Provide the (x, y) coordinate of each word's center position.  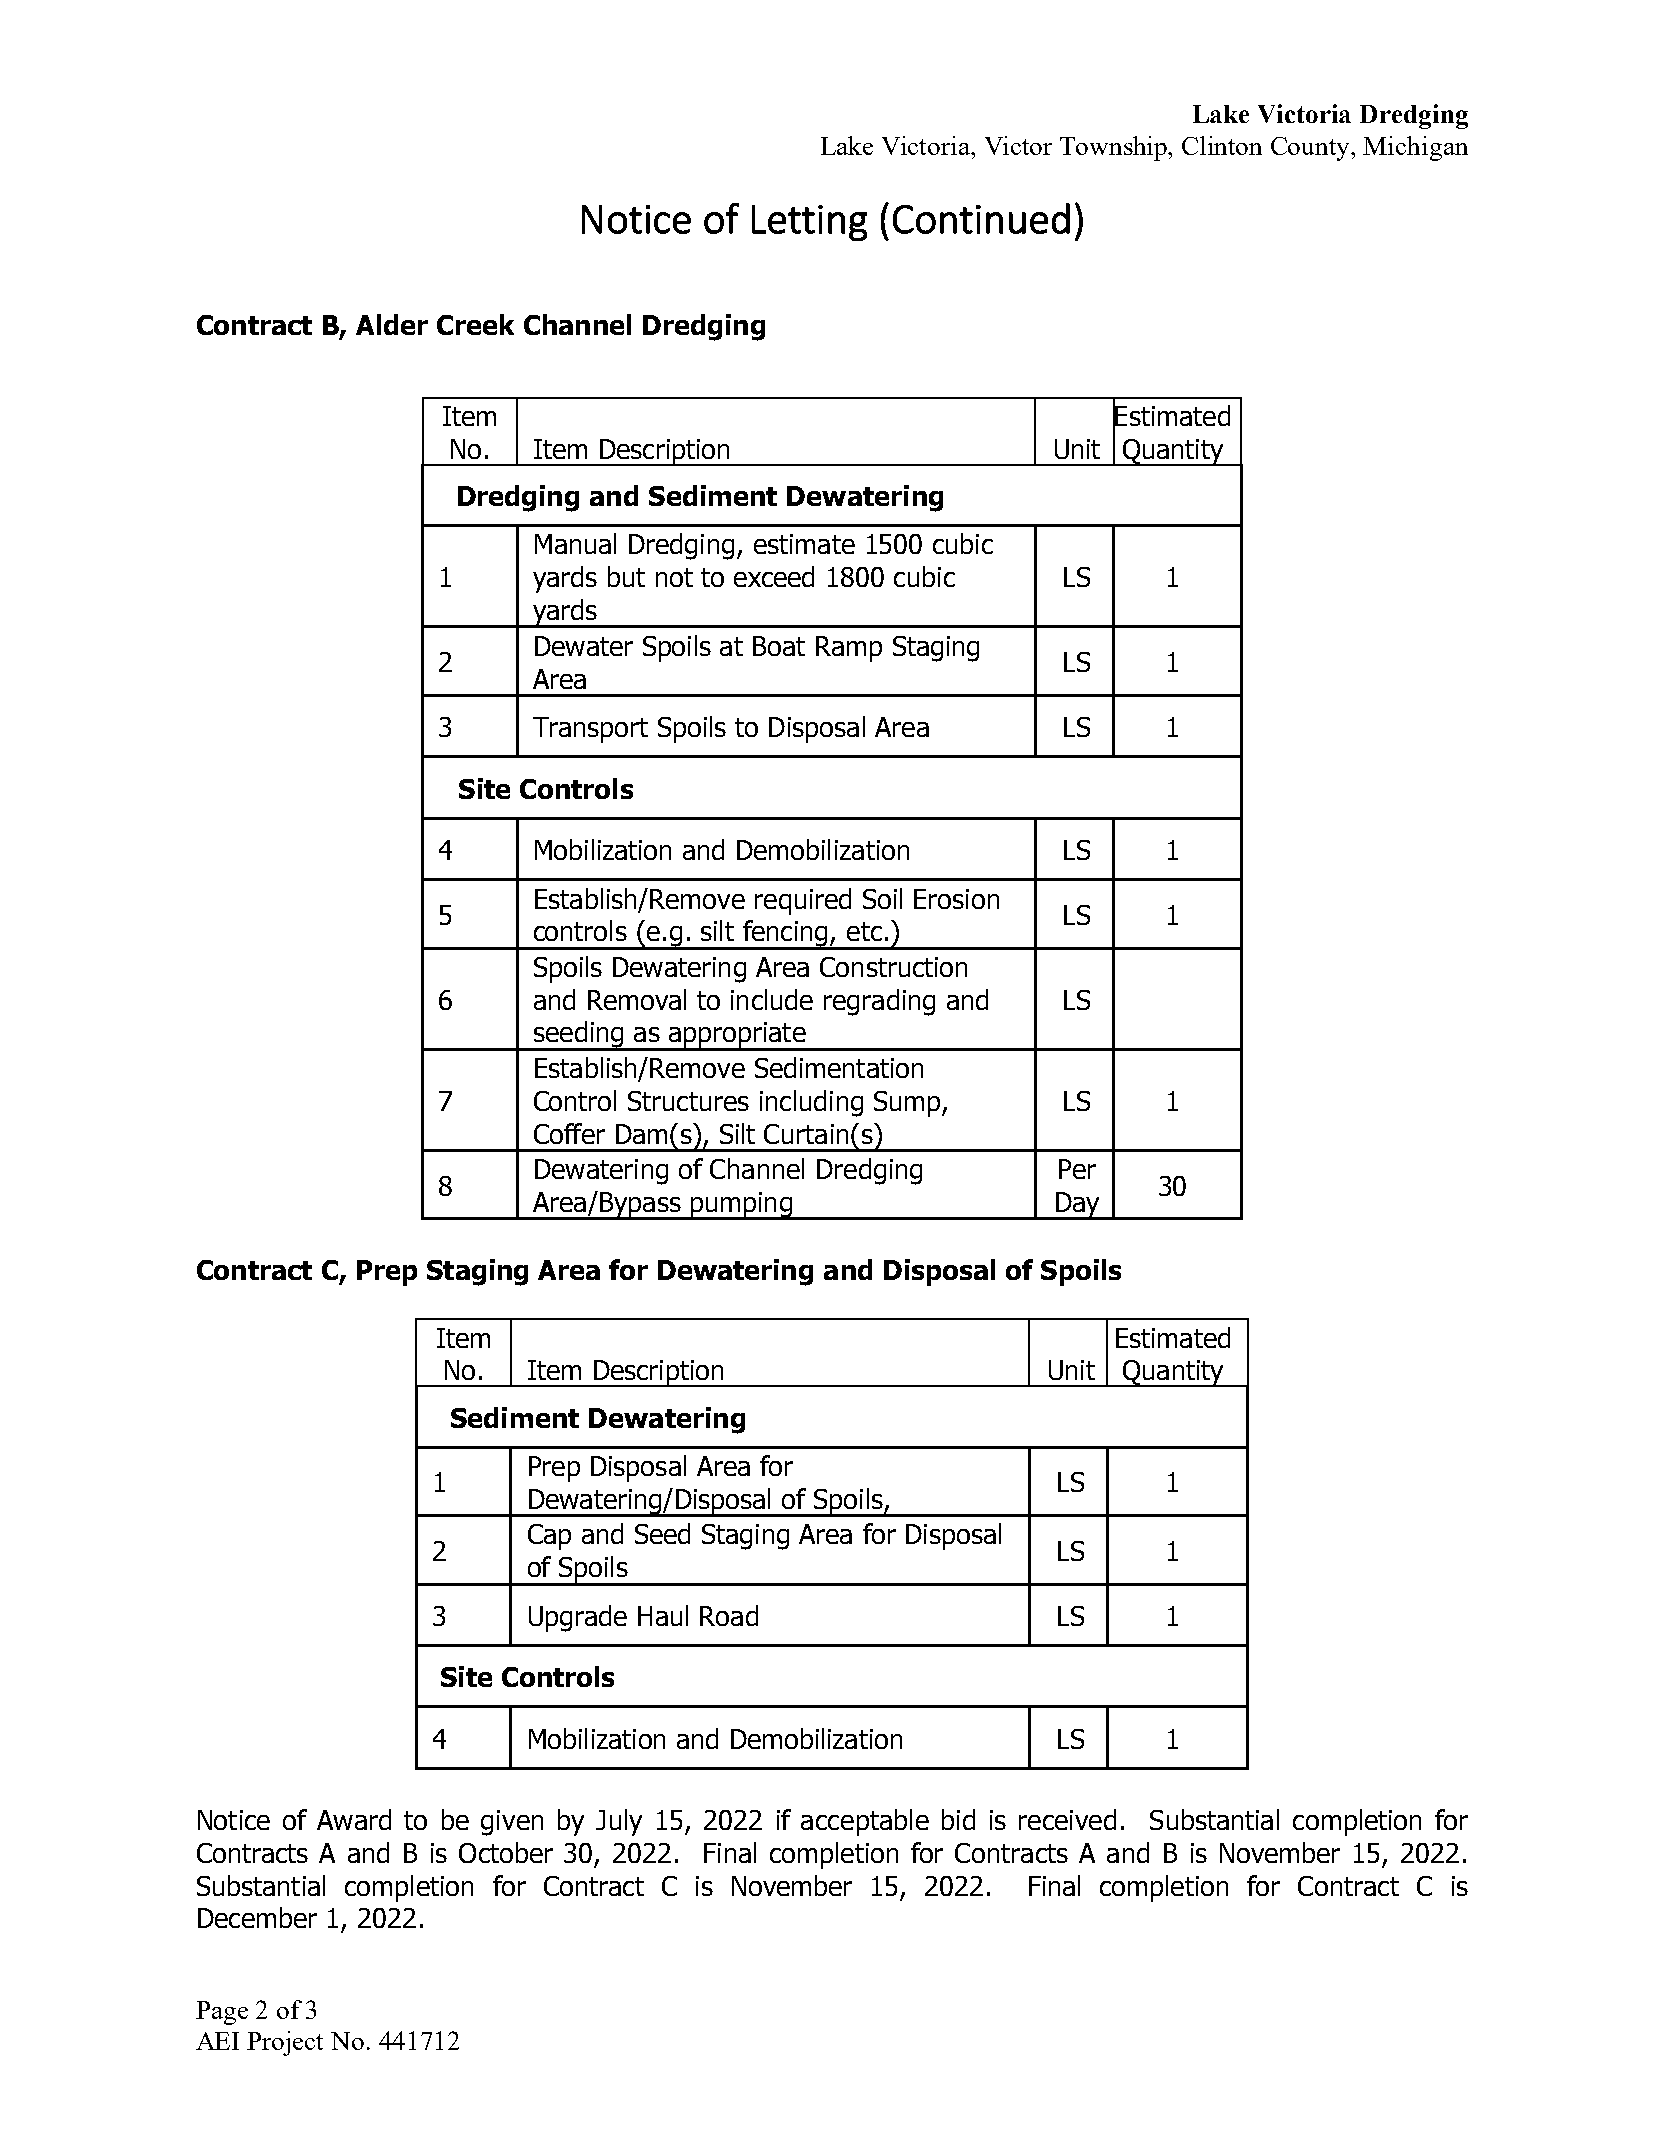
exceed (774, 576)
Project (285, 2043)
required (803, 901)
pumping (741, 1206)
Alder (392, 324)
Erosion (956, 899)
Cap (549, 1537)
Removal (637, 999)
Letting (809, 223)
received (1067, 1819)
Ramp (849, 649)
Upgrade (578, 1618)
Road (729, 1615)
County (1312, 149)
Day (1077, 1206)
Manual (575, 543)
